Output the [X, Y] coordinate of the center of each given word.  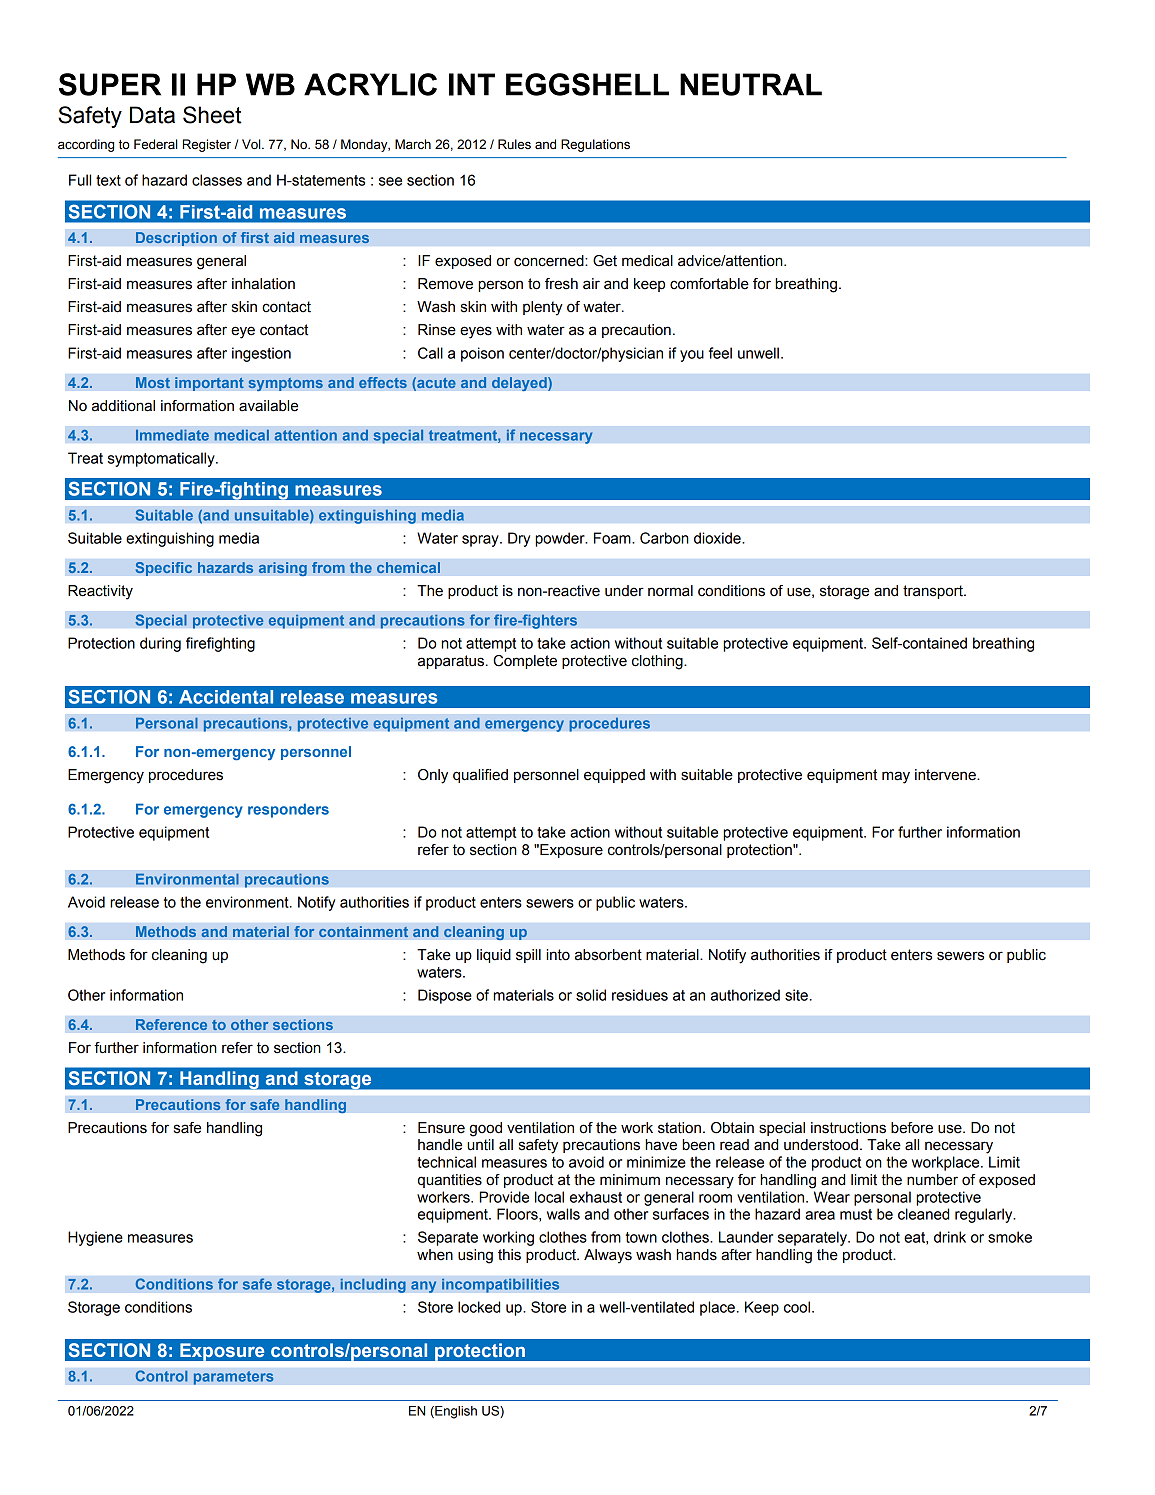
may [896, 777]
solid [591, 995]
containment [363, 932]
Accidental [226, 697]
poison [482, 354]
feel [720, 353]
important [209, 384]
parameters [233, 1378]
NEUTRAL [751, 84]
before [912, 1128]
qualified [480, 776]
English [455, 1412]
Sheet [212, 115]
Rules [514, 144]
